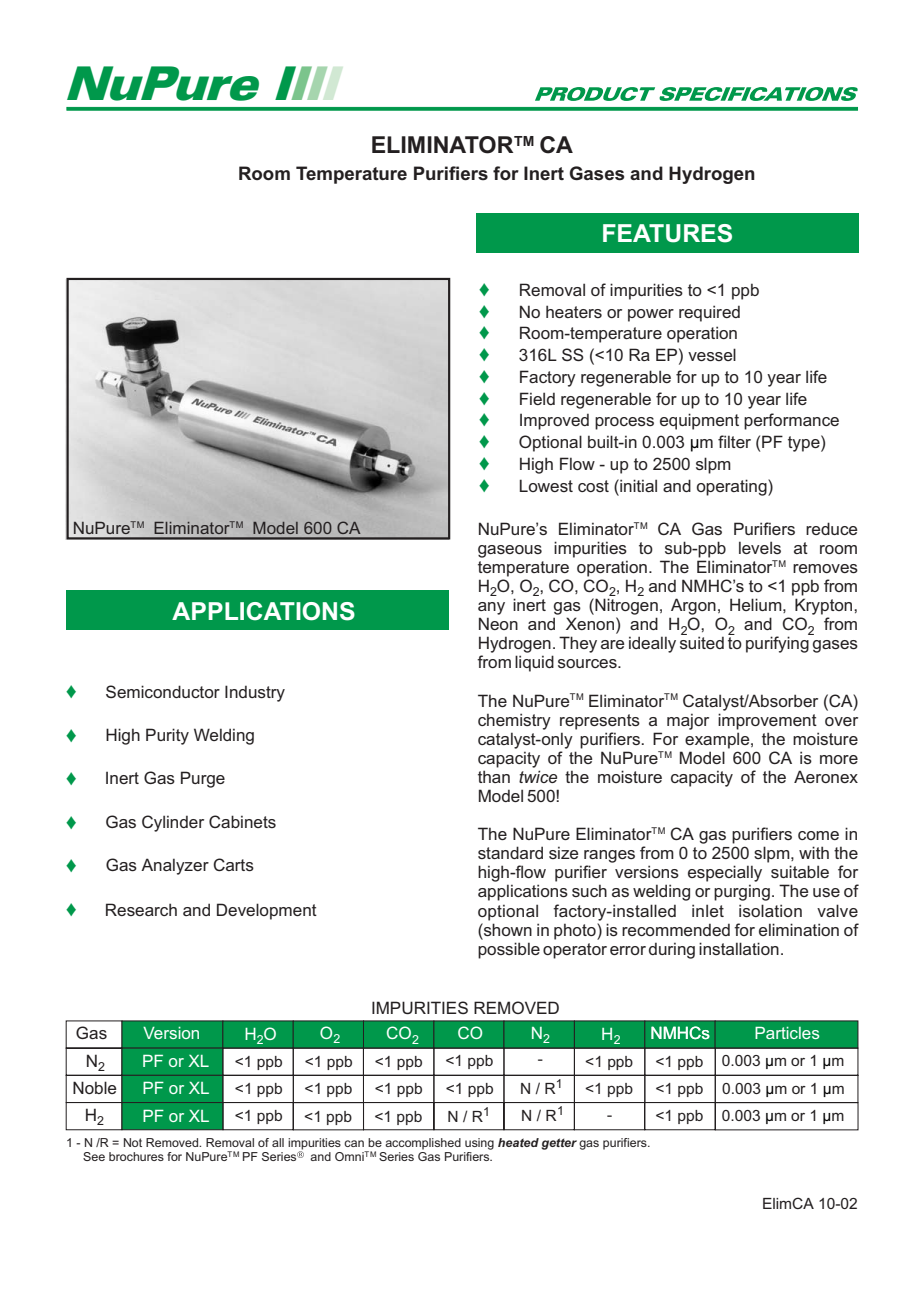  Describe the element at coordinates (787, 1033) in the screenshot. I see `Particles` at that location.
